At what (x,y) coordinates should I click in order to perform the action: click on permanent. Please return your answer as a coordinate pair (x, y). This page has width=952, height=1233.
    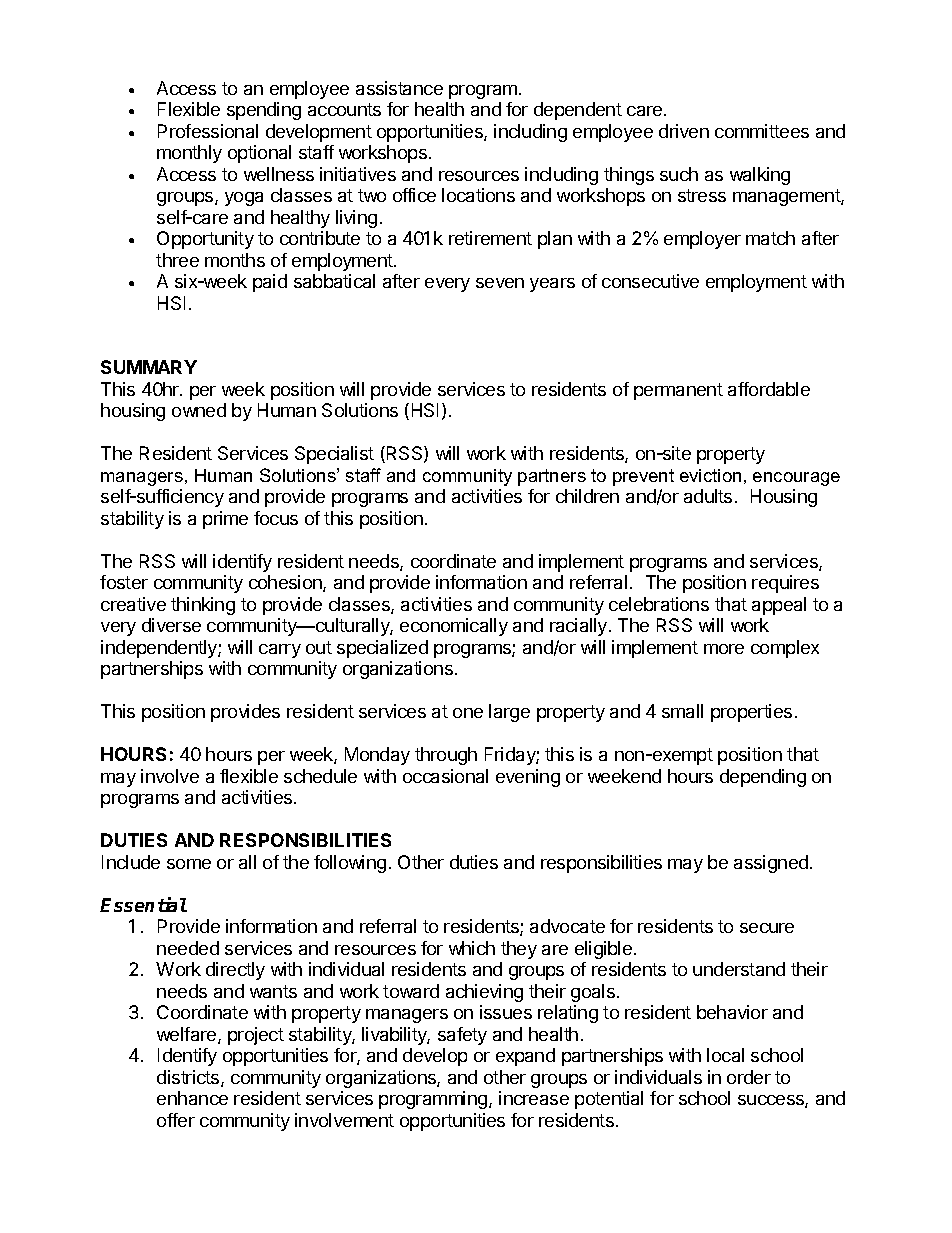
    Looking at the image, I should click on (678, 391).
